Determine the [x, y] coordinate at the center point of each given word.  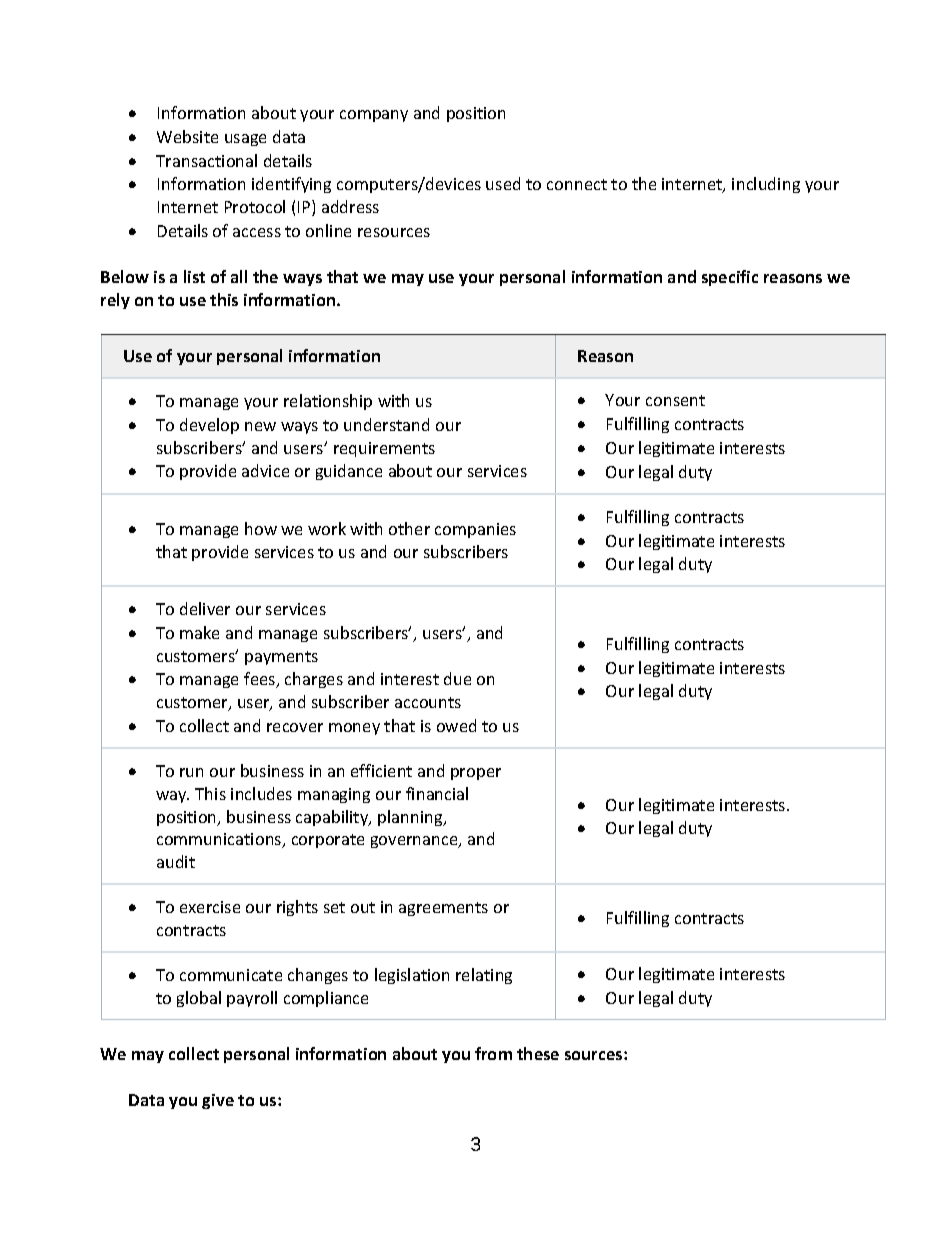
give [218, 1101]
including [766, 185]
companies [475, 530]
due [457, 678]
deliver [205, 608]
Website [187, 136]
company [374, 116]
